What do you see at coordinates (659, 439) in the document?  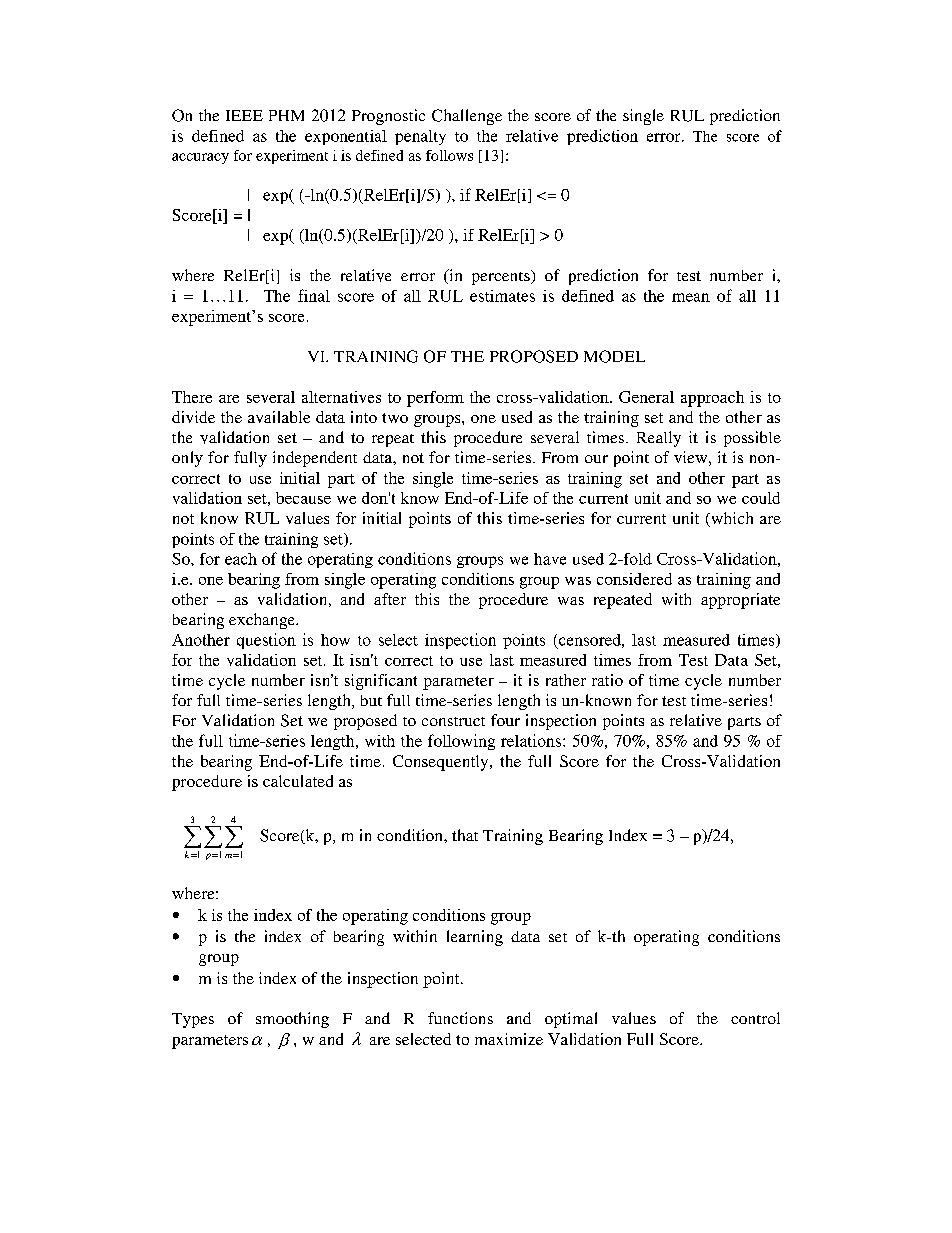 I see `Really` at bounding box center [659, 439].
